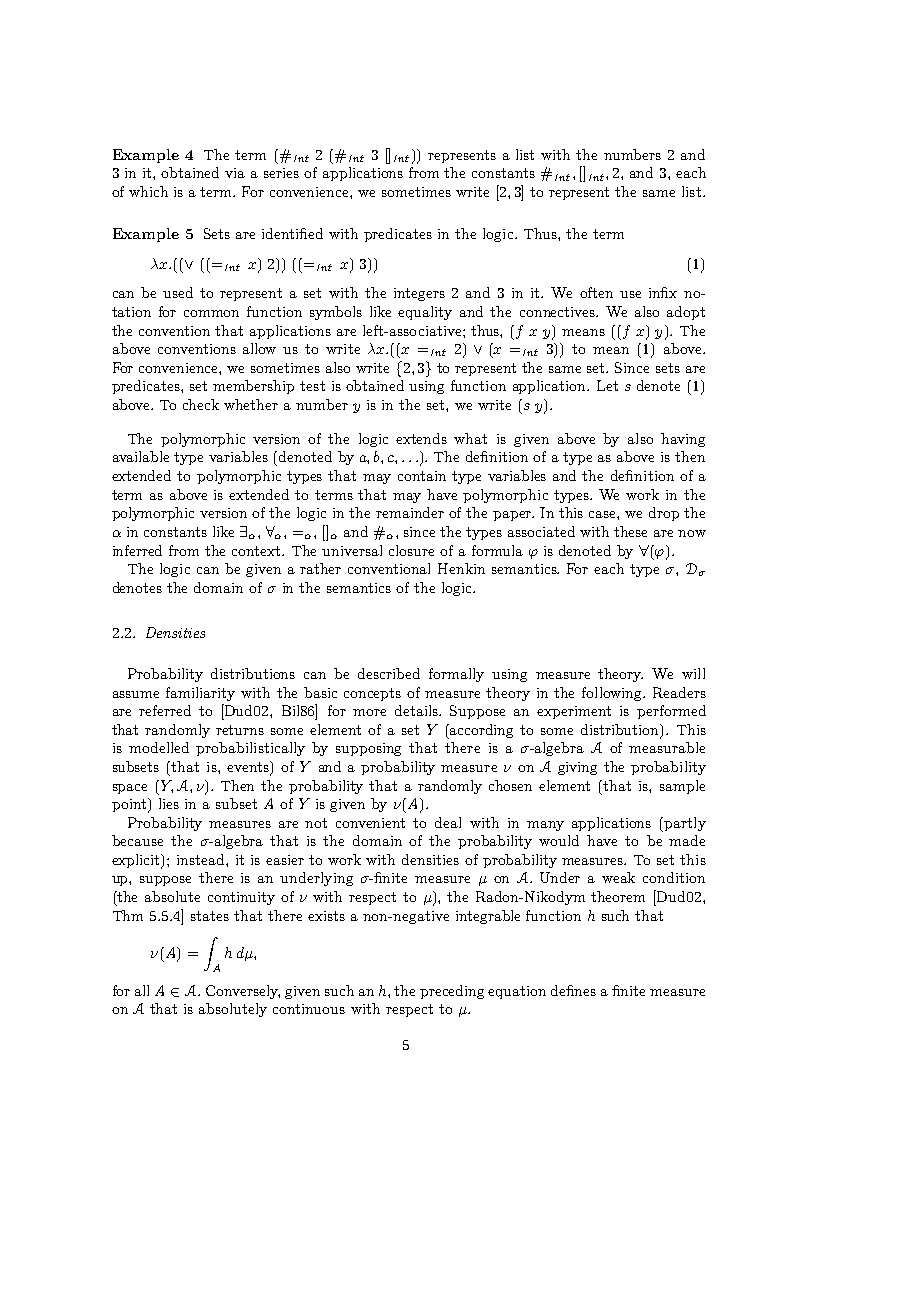 Image resolution: width=924 pixels, height=1308 pixels. Describe the element at coordinates (683, 440) in the screenshot. I see `having` at that location.
